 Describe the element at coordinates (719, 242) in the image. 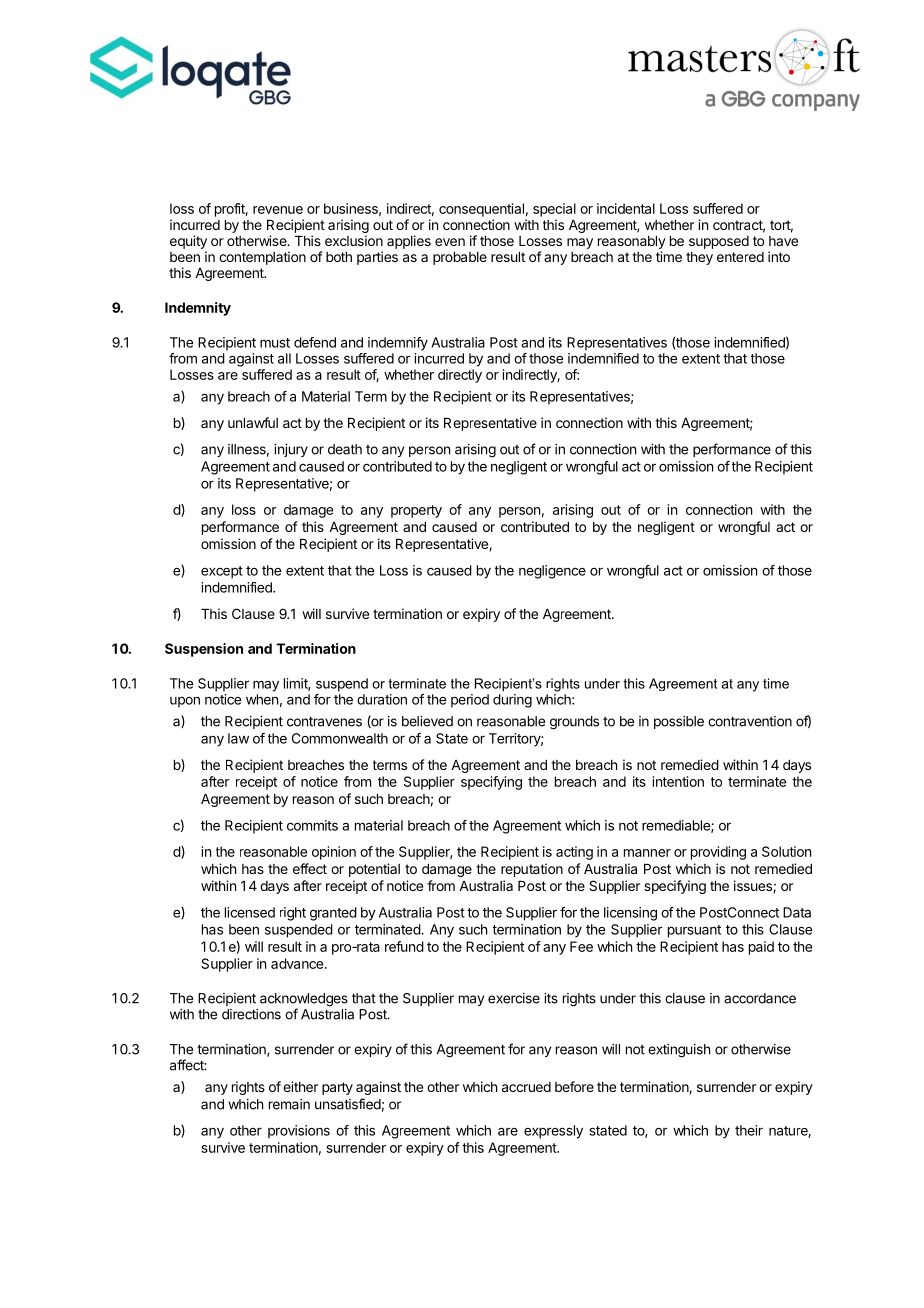

I see `supposed` at that location.
